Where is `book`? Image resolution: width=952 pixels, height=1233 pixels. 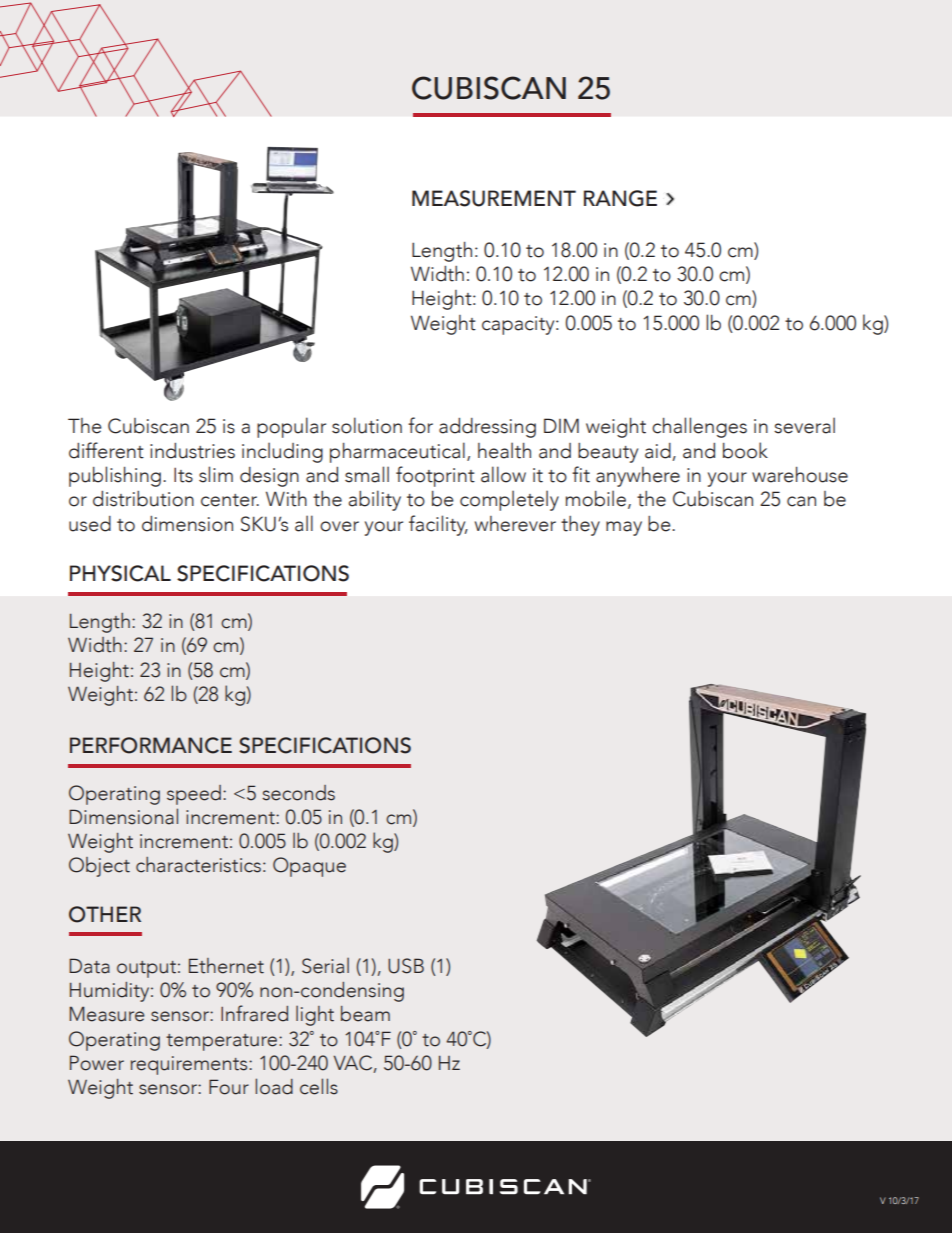
book is located at coordinates (745, 450).
